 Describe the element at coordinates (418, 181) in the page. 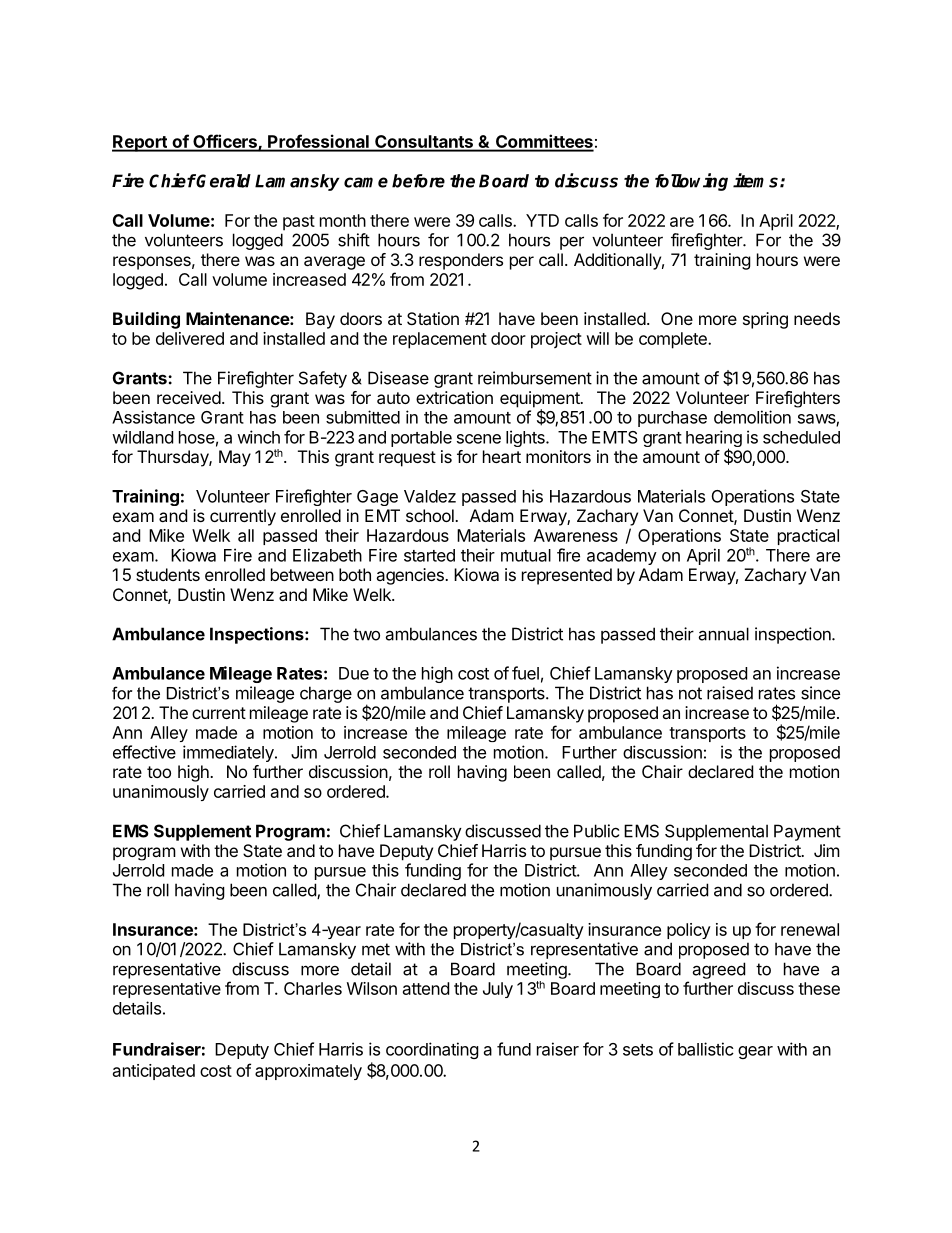

I see `before` at that location.
